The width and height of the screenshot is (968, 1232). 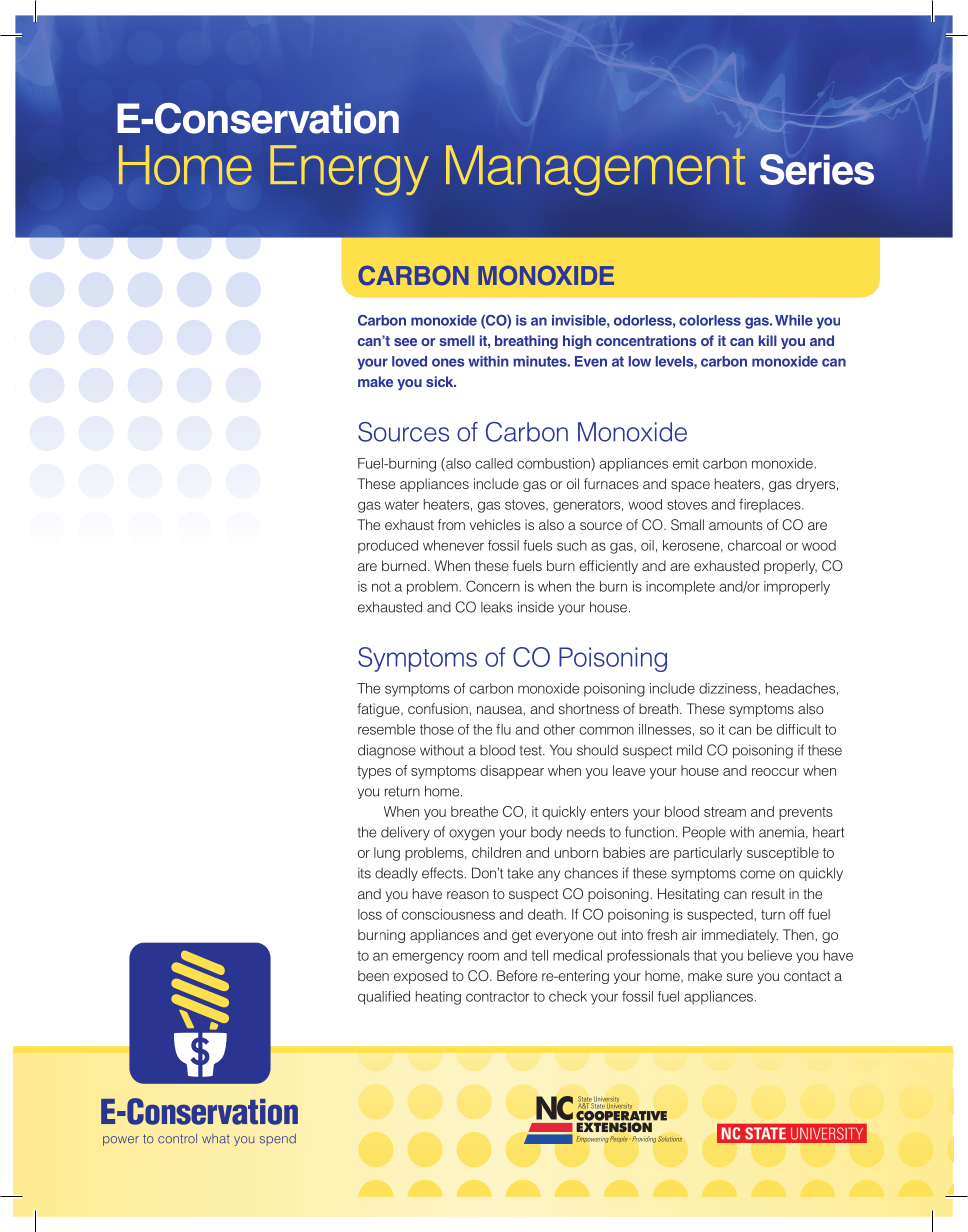 I want to click on medical, so click(x=577, y=955).
